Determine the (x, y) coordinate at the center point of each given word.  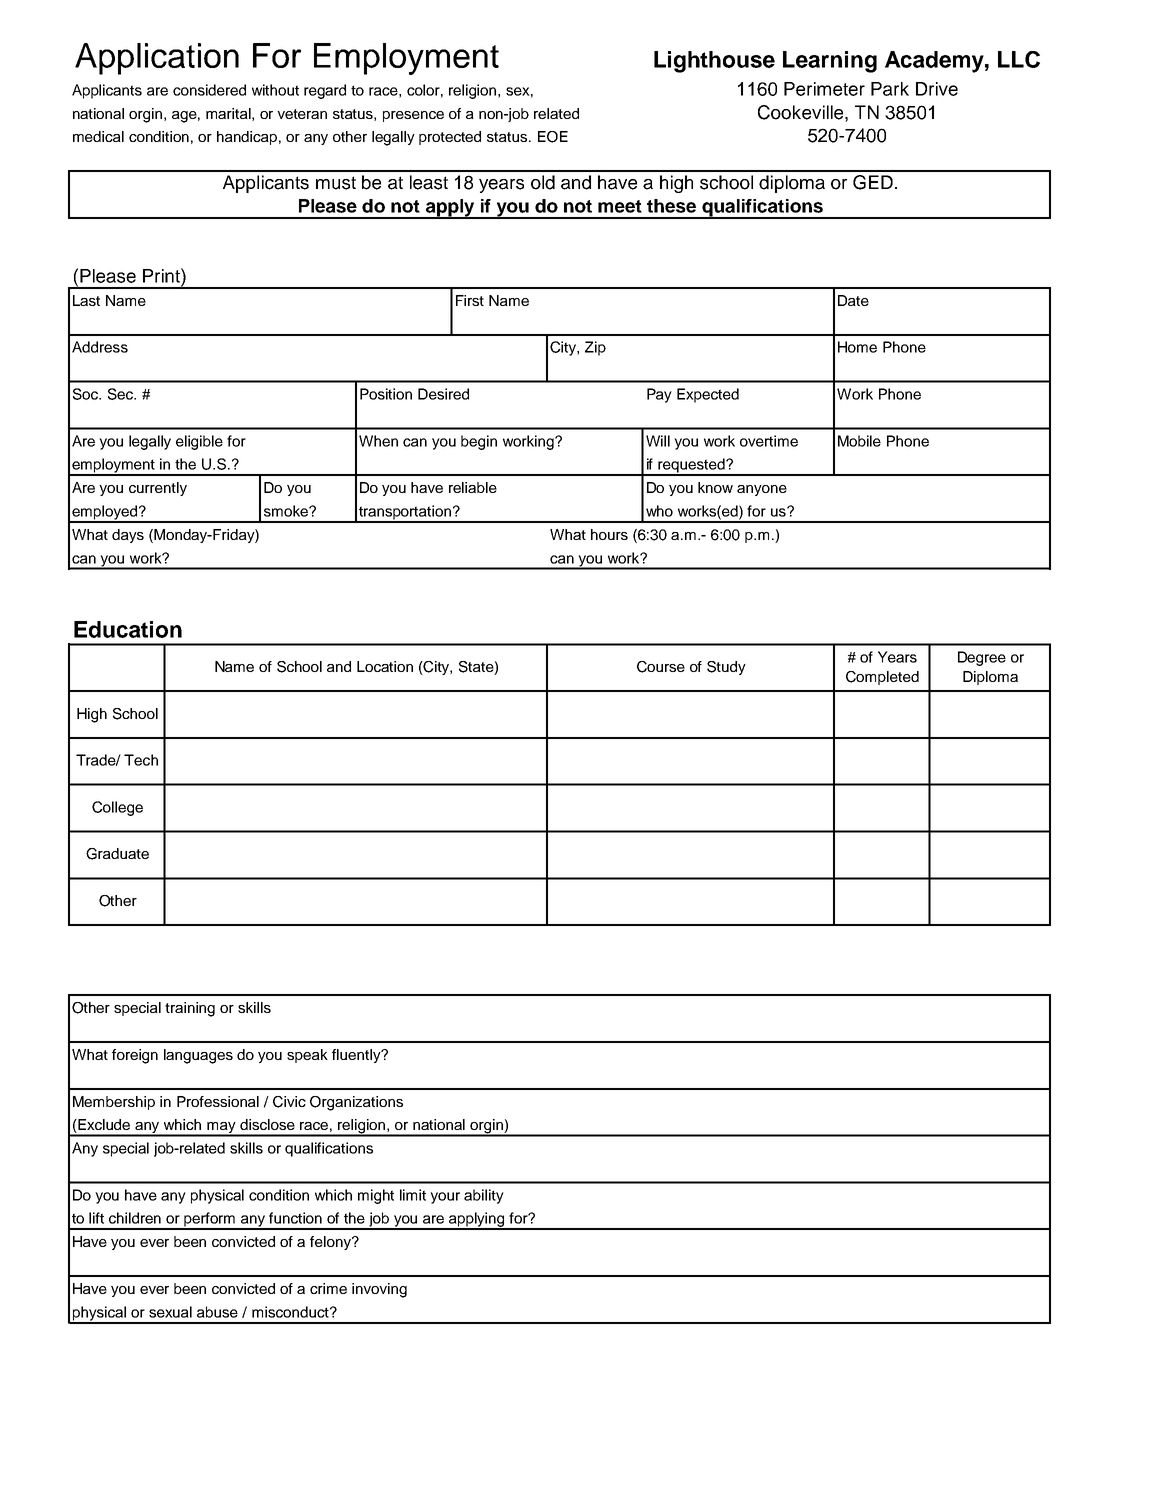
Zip (595, 348)
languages (198, 1056)
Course (661, 667)
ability (484, 1196)
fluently (357, 1056)
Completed (882, 678)
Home (857, 347)
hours (609, 534)
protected (450, 138)
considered (209, 90)
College (117, 808)
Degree (982, 658)
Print (162, 275)
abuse (217, 1312)
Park (890, 89)
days (128, 536)
